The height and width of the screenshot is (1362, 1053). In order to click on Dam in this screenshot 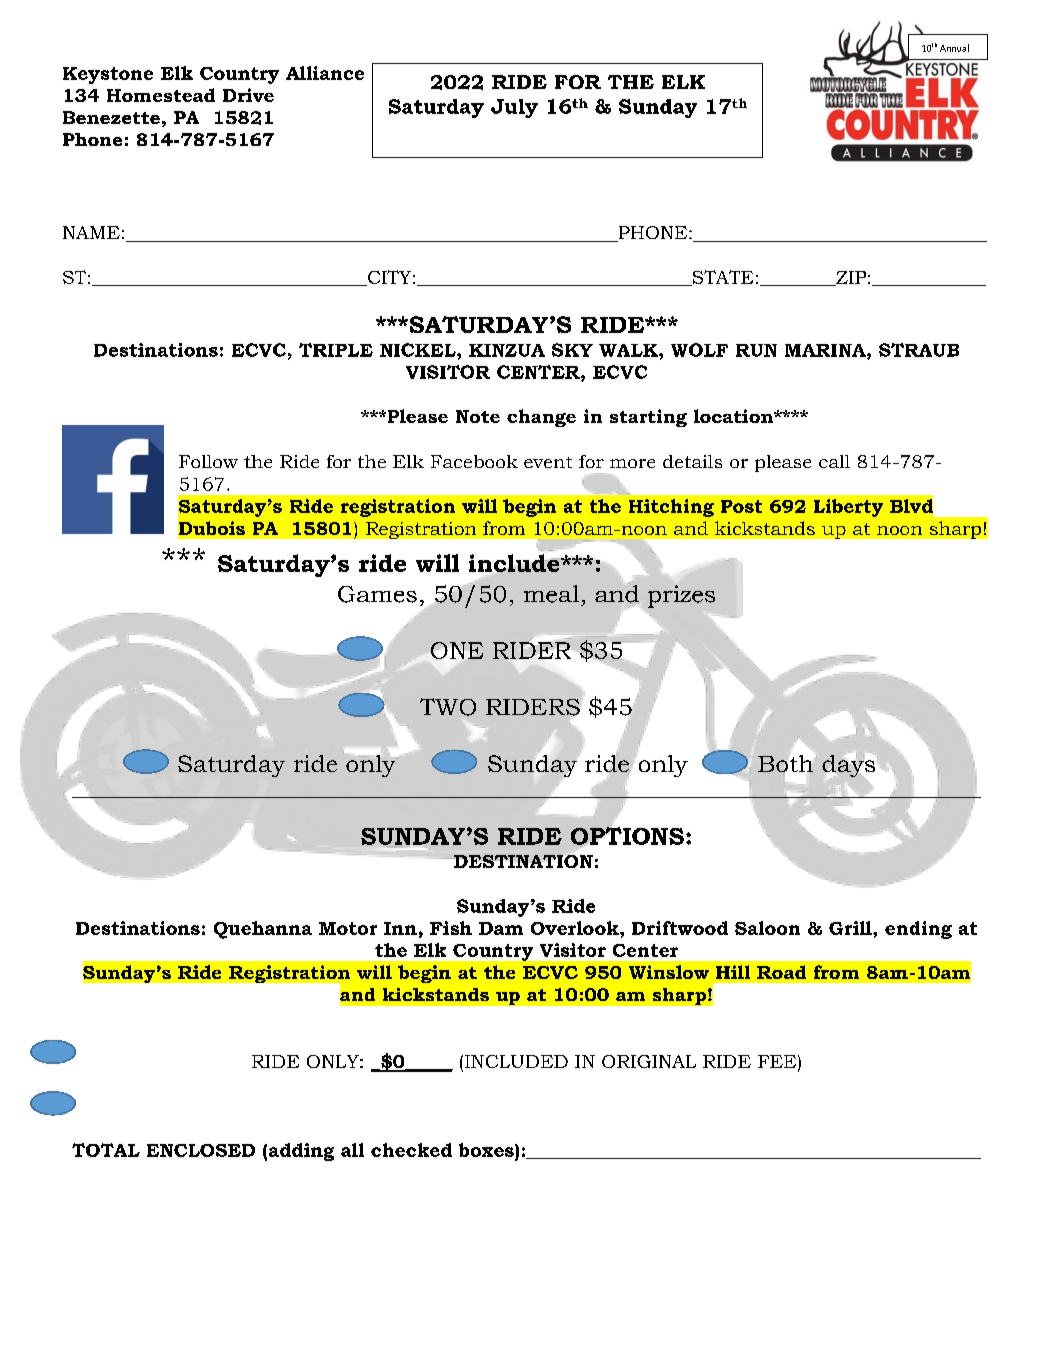, I will do `click(501, 928)`.
